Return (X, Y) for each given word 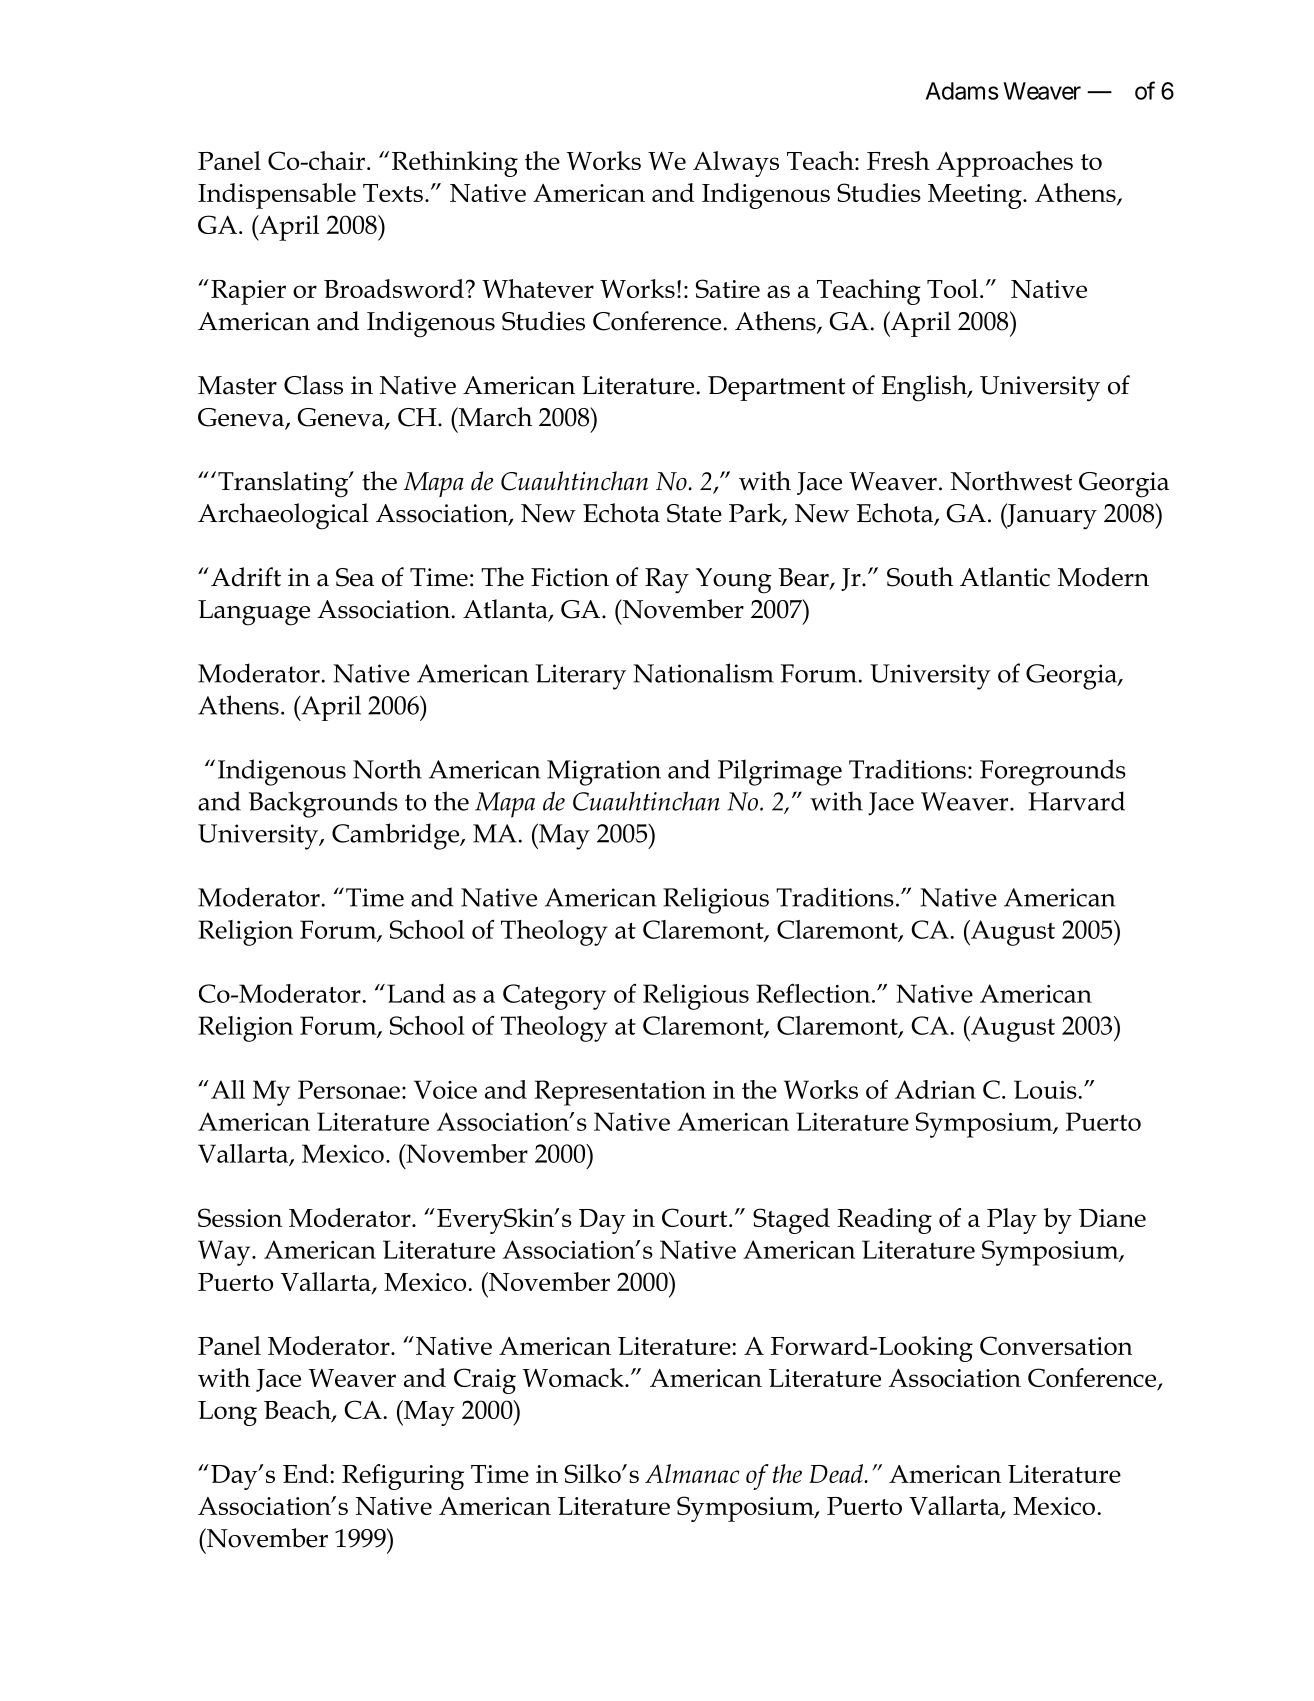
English (925, 388)
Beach (298, 1411)
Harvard (1076, 801)
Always (736, 164)
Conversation (1056, 1345)
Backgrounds (323, 804)
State (694, 513)
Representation (620, 1093)
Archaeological (283, 516)
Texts (393, 193)
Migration (604, 773)
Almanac (692, 1473)
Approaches (1004, 164)
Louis (1046, 1089)
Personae (349, 1089)
